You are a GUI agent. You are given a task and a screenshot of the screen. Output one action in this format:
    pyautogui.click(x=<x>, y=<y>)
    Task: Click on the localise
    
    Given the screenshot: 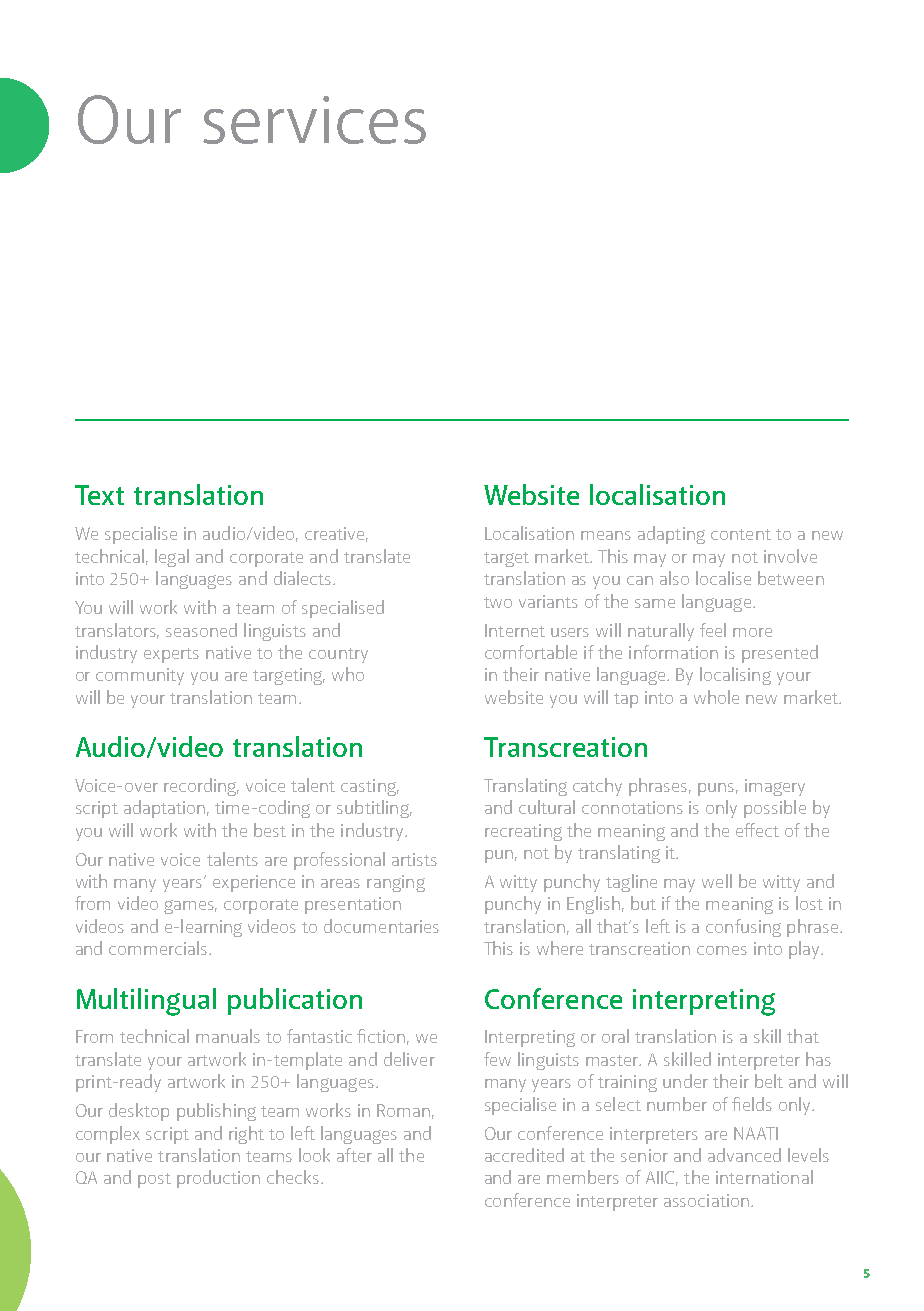 What is the action you would take?
    pyautogui.click(x=723, y=578)
